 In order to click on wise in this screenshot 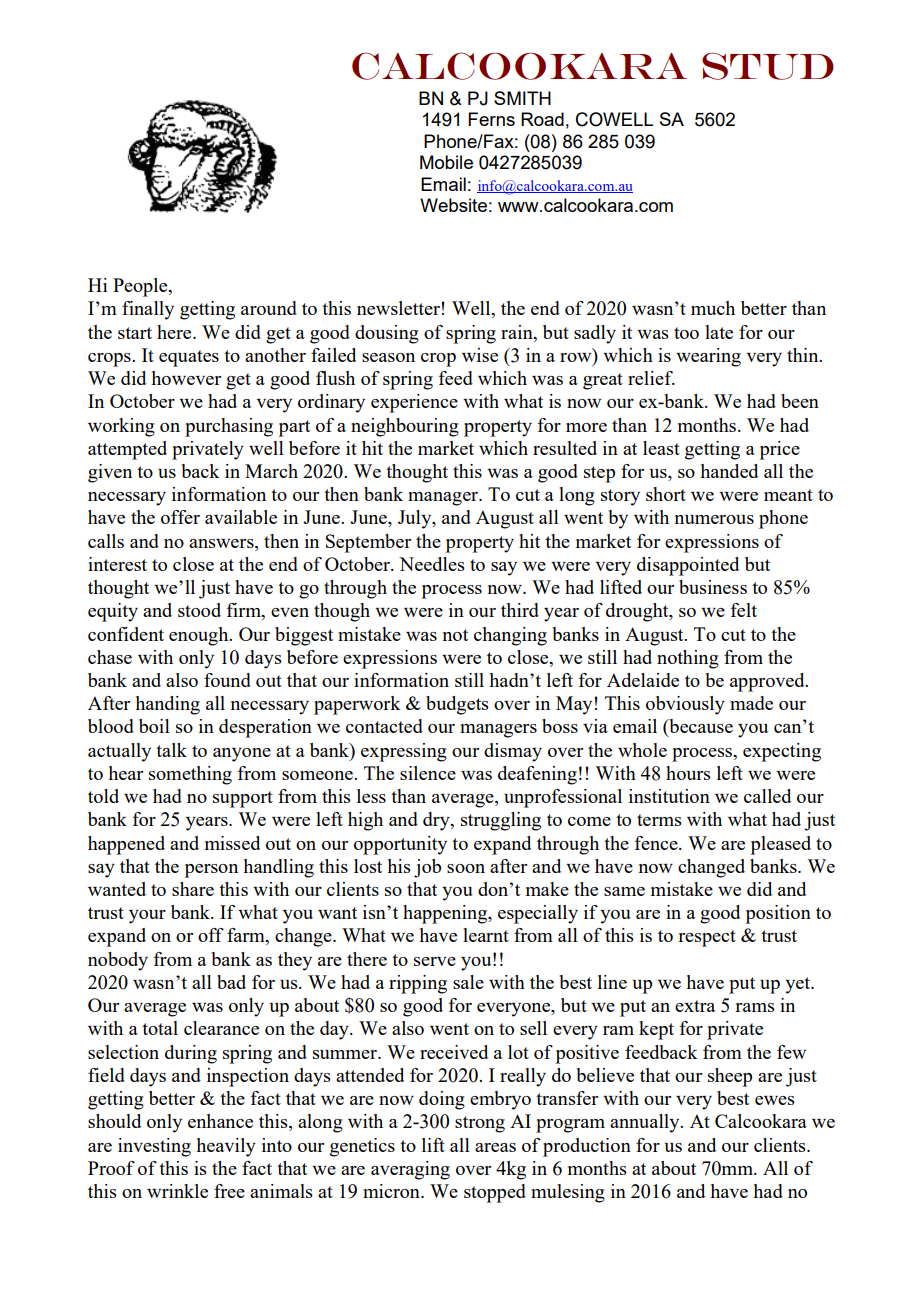, I will do `click(480, 355)`.
